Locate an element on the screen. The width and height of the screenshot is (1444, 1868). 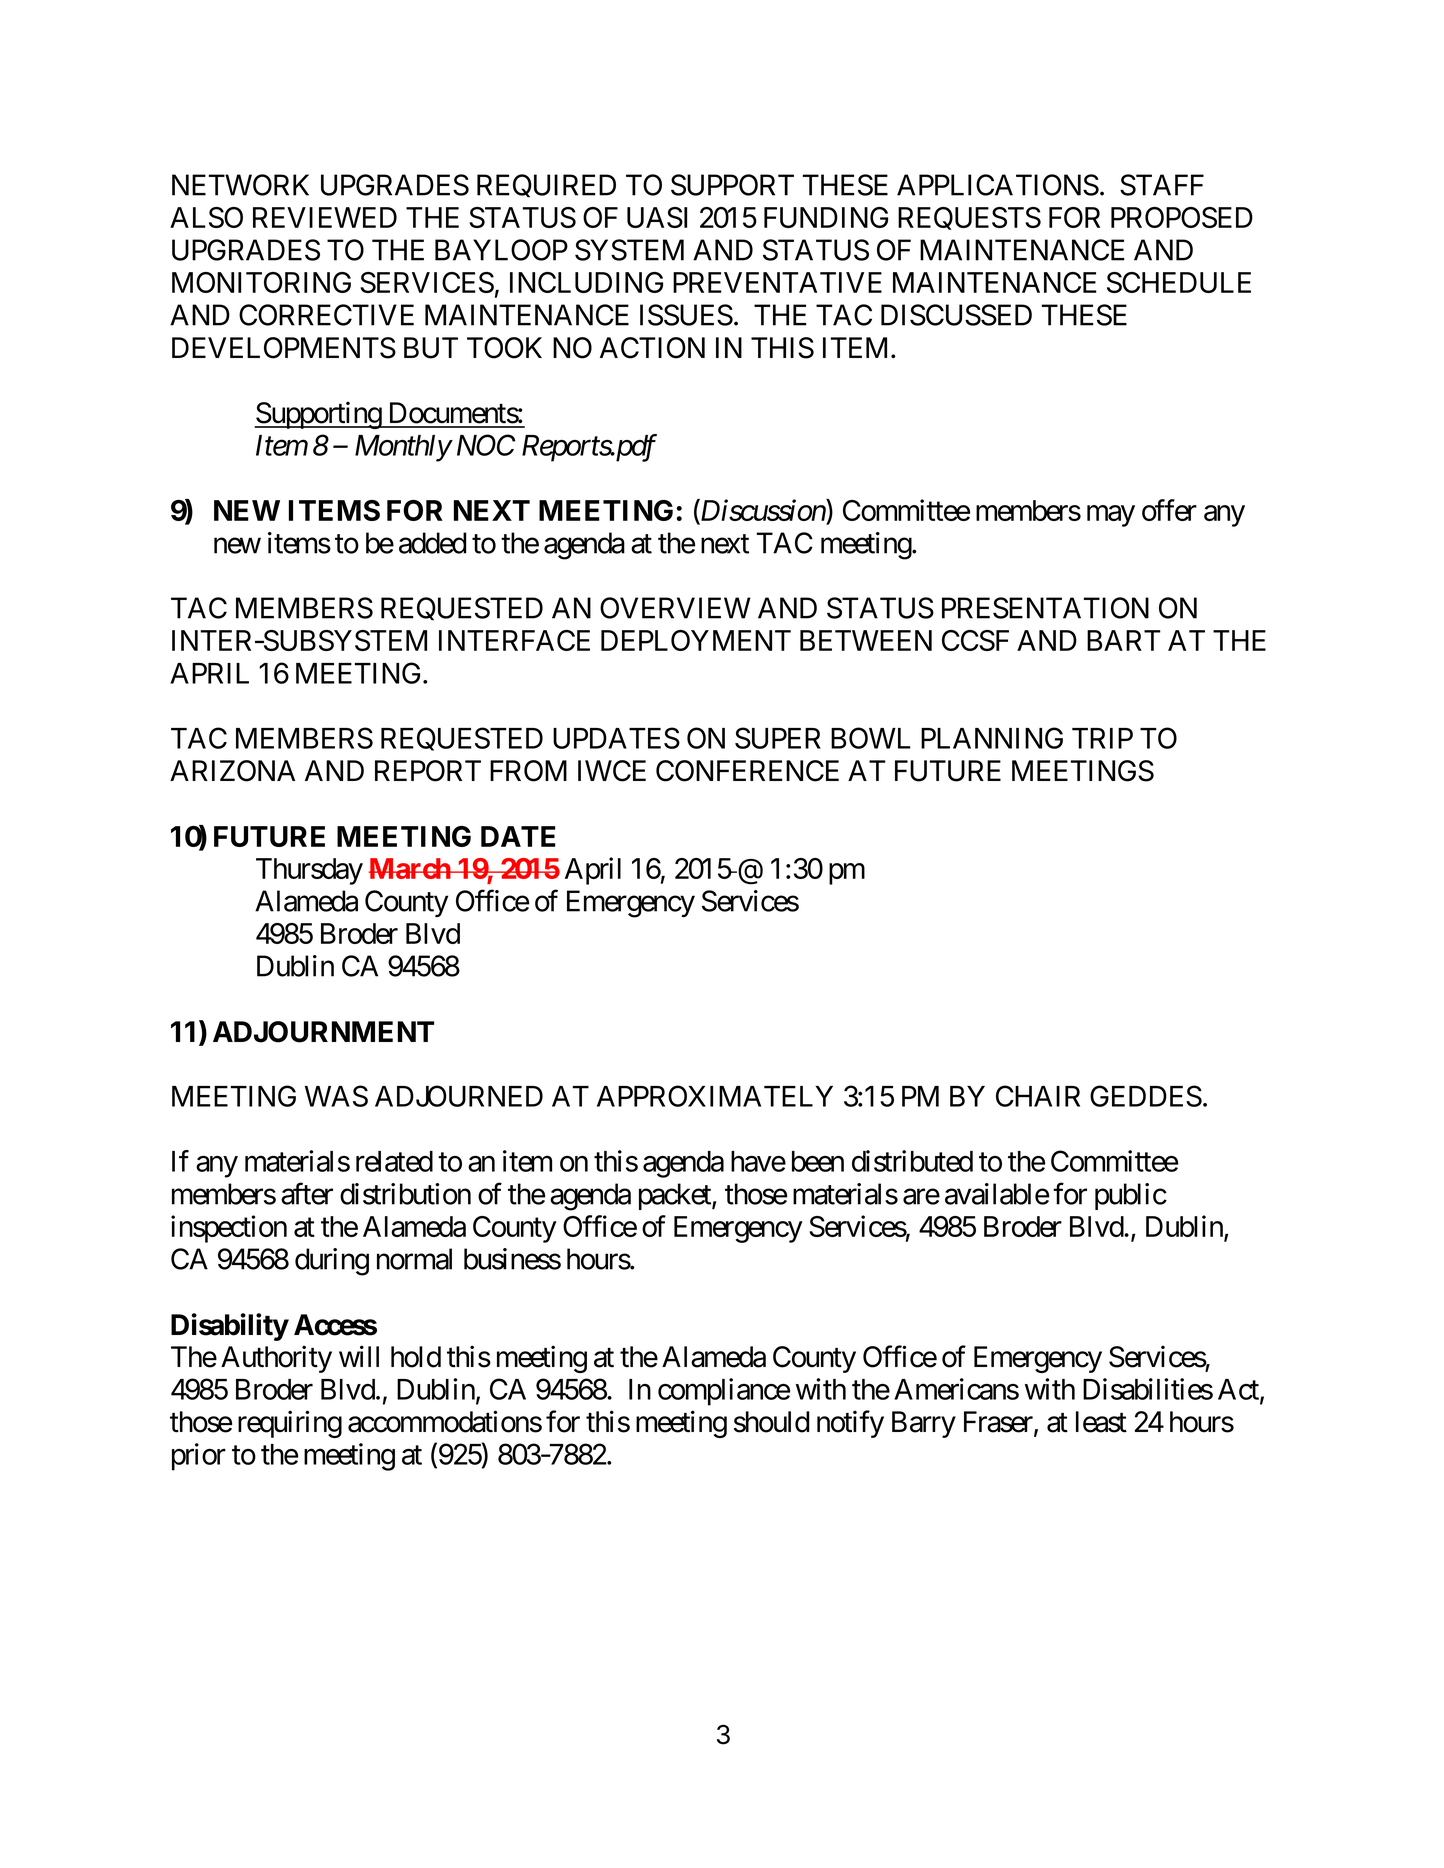
Authority is located at coordinates (276, 1359).
